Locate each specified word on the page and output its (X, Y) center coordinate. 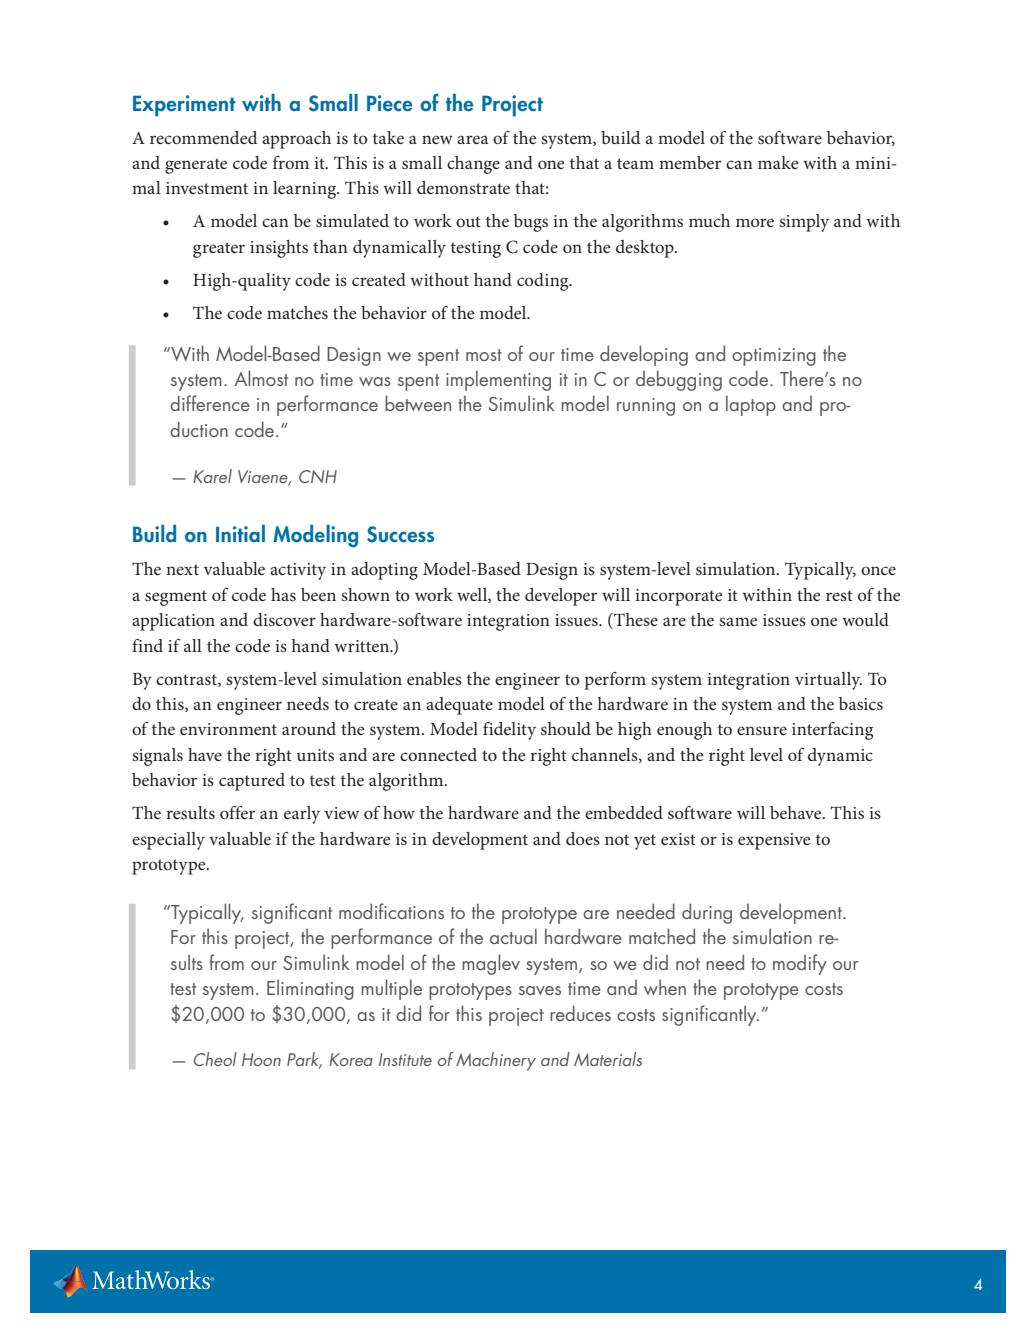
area (472, 139)
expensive (774, 841)
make (778, 162)
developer (561, 597)
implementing (498, 380)
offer (237, 812)
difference (210, 403)
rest (839, 595)
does (583, 838)
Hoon (261, 1059)
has (283, 594)
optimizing (774, 357)
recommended (203, 137)
